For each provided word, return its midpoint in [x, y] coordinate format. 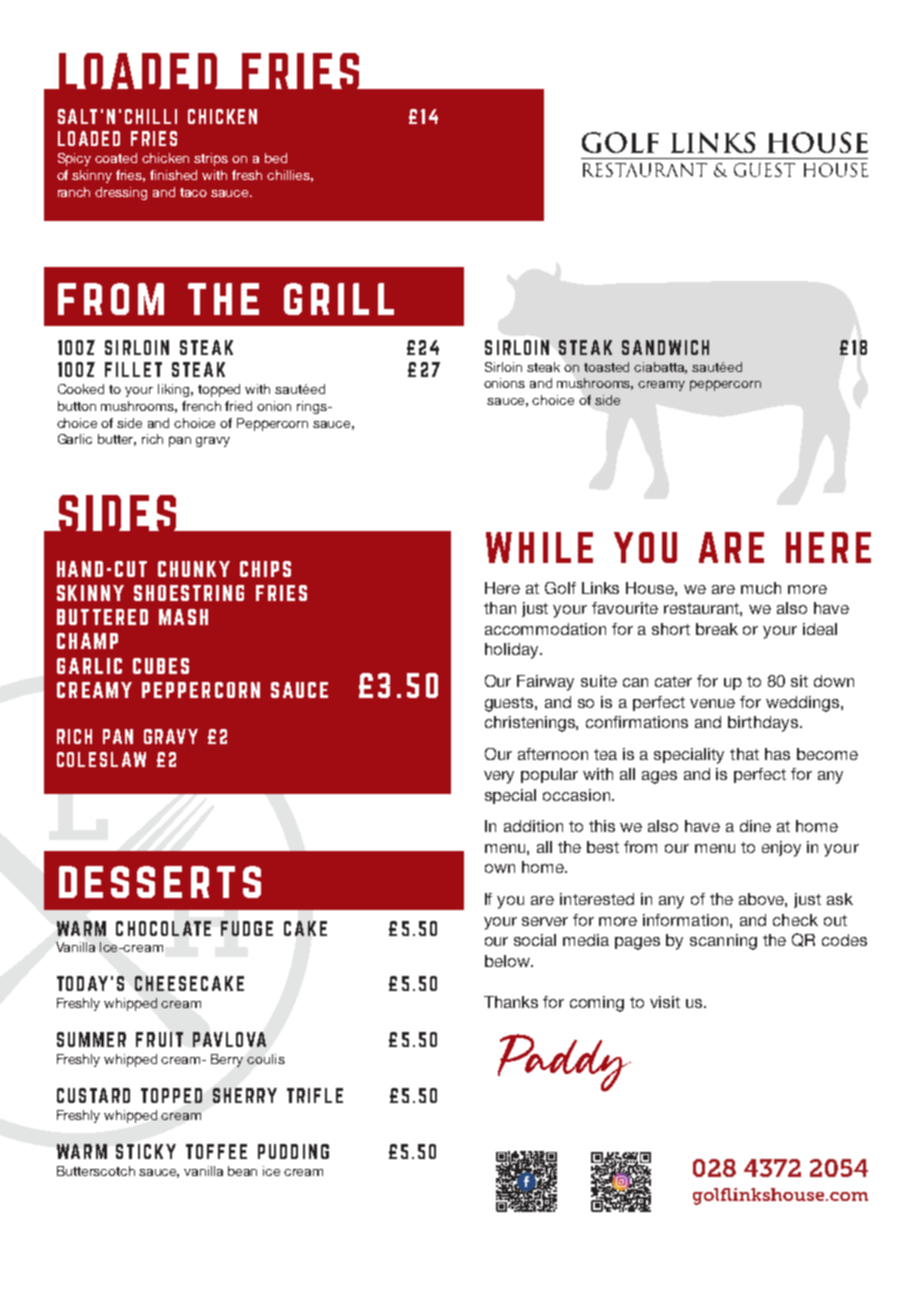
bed [276, 158]
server [545, 921]
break [717, 629]
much [761, 588]
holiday [513, 651]
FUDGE [247, 928]
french [201, 406]
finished [173, 175]
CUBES [161, 666]
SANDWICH [665, 347]
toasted [606, 367]
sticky [146, 1151]
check [795, 920]
